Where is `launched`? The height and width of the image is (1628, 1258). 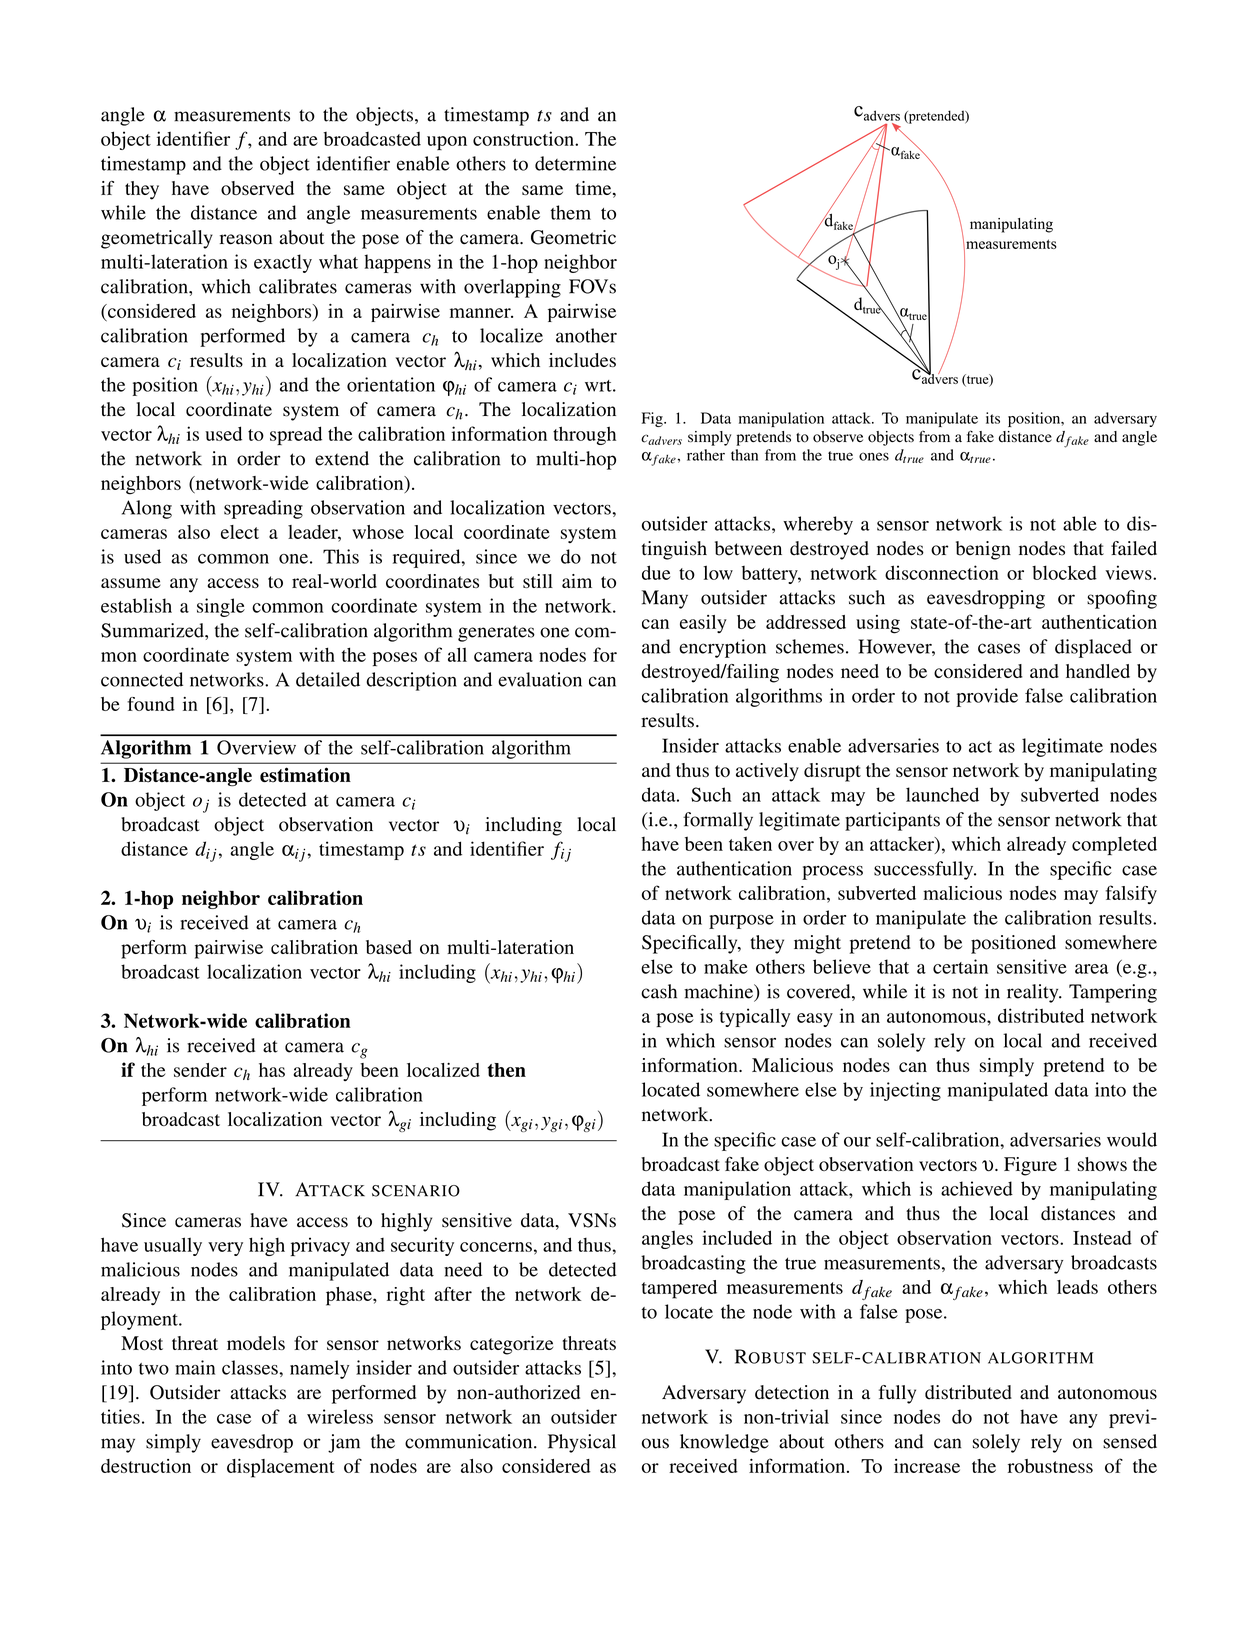 launched is located at coordinates (942, 794).
